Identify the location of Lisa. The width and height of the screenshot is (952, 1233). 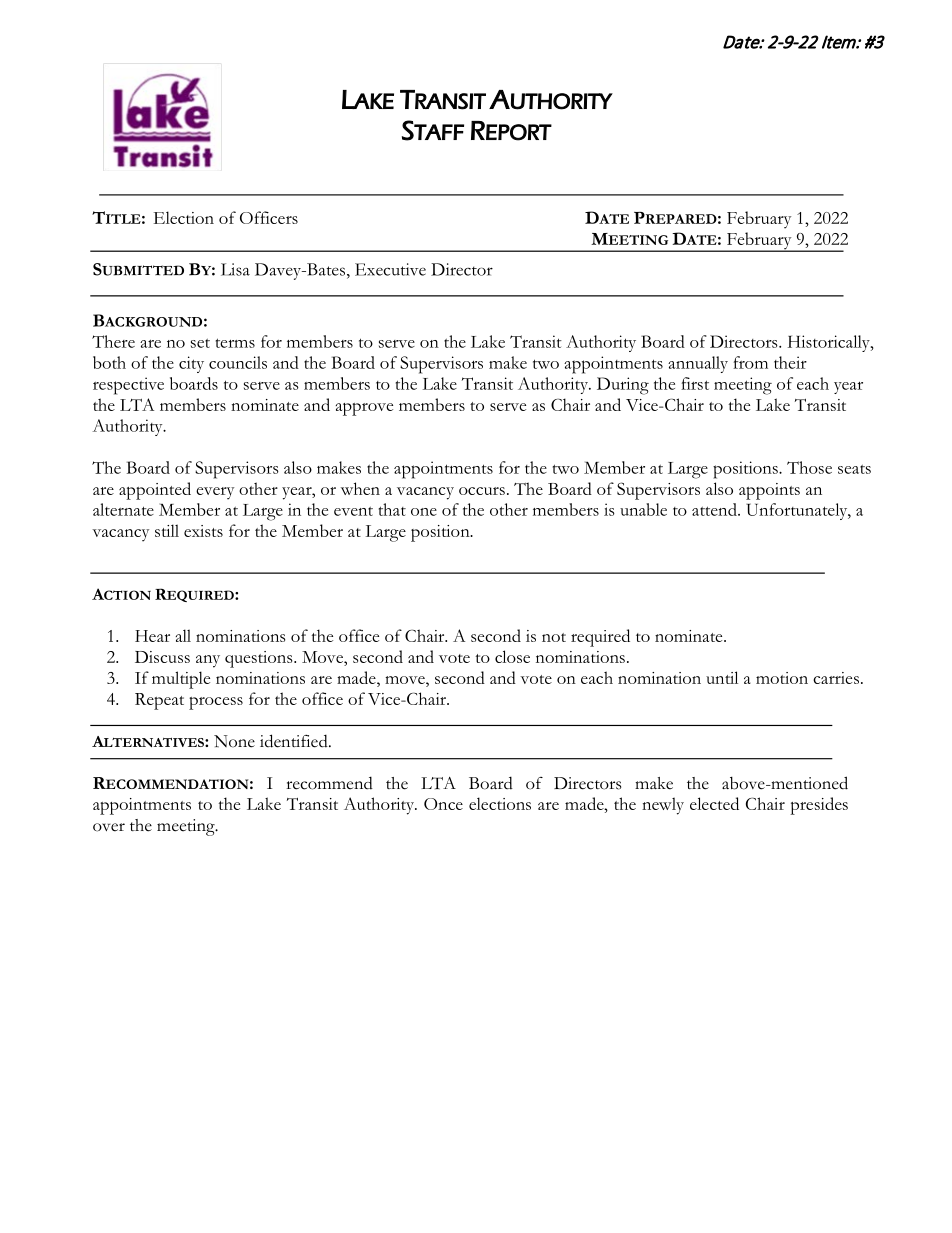
(235, 269).
